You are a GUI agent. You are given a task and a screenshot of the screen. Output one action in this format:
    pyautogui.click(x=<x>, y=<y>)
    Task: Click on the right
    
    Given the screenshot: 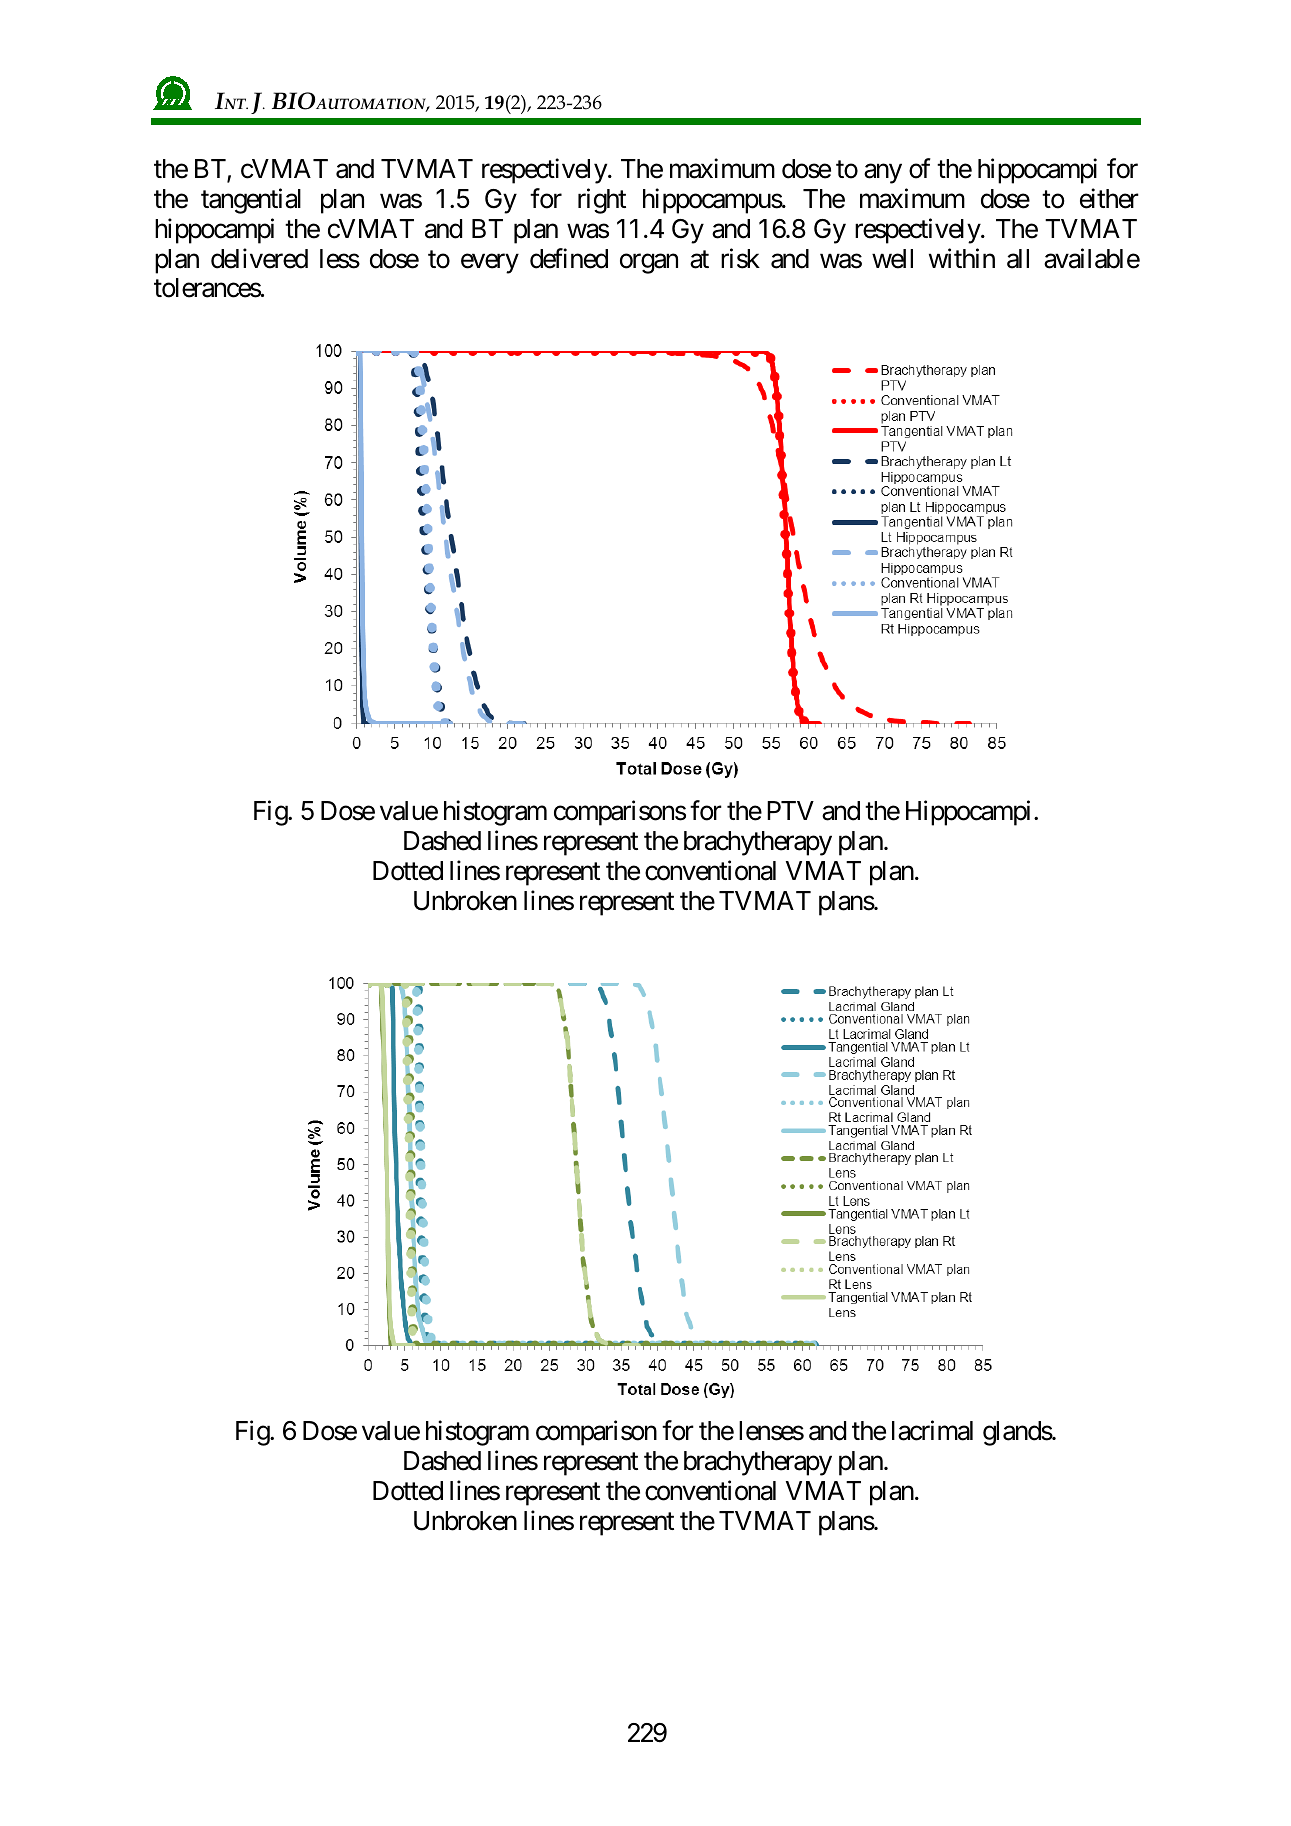 What is the action you would take?
    pyautogui.click(x=602, y=201)
